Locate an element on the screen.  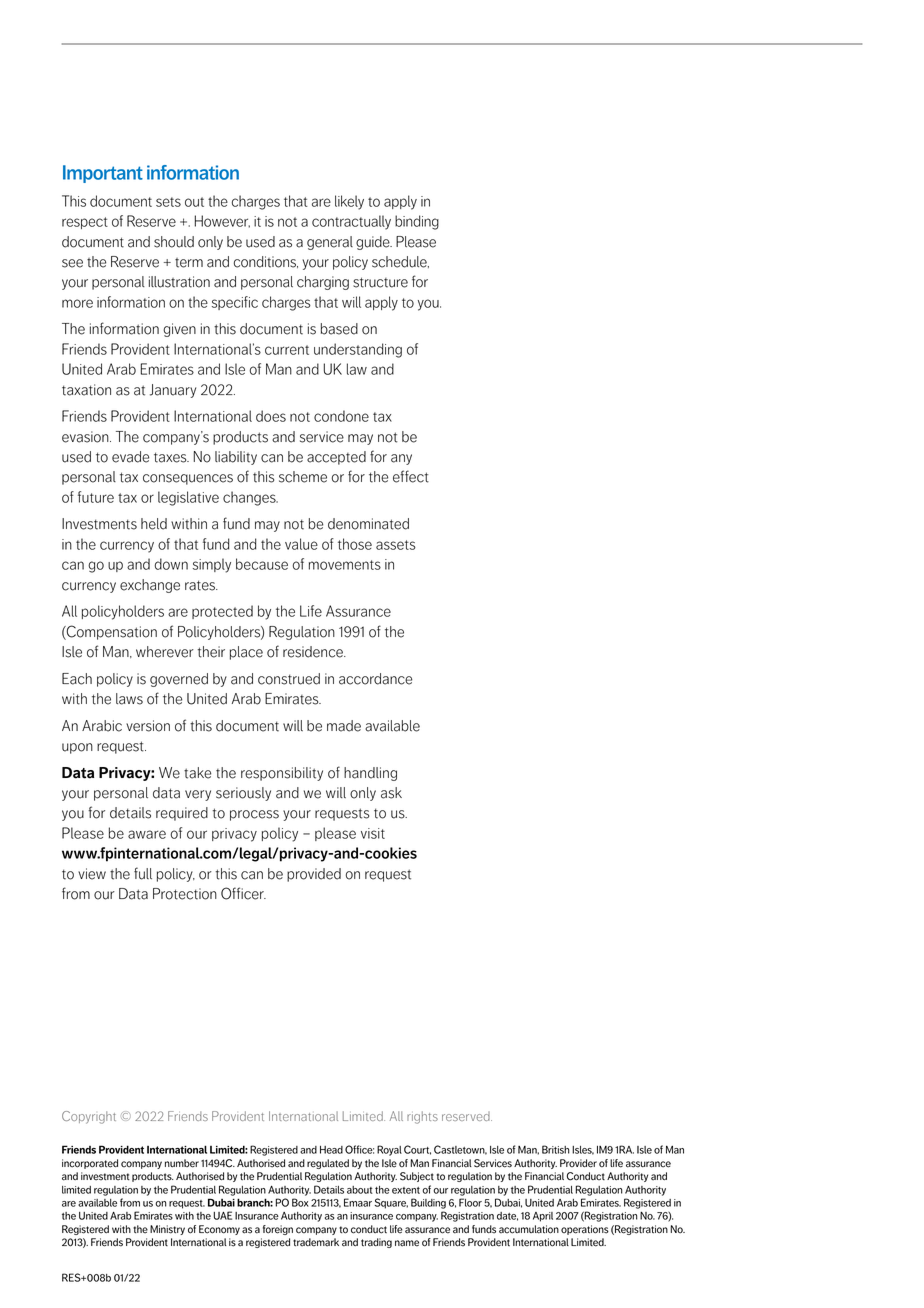
Protection is located at coordinates (185, 894).
